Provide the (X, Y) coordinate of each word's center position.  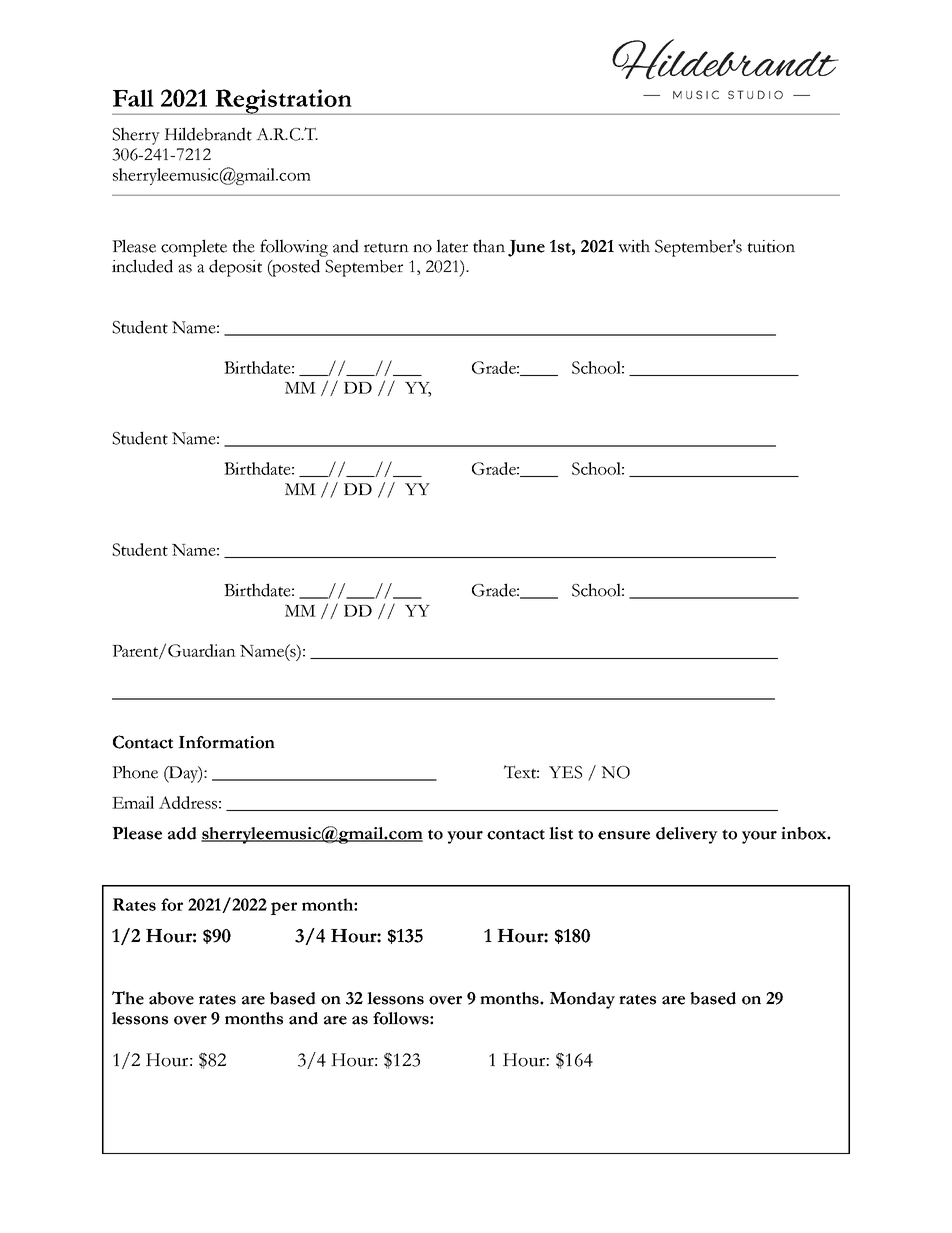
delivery (687, 835)
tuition (771, 246)
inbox (804, 833)
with (634, 246)
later (452, 246)
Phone (135, 772)
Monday (582, 1000)
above (171, 998)
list (561, 833)
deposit (235, 268)
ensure (624, 835)
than (489, 246)
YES (565, 772)
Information (226, 742)
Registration (283, 102)
